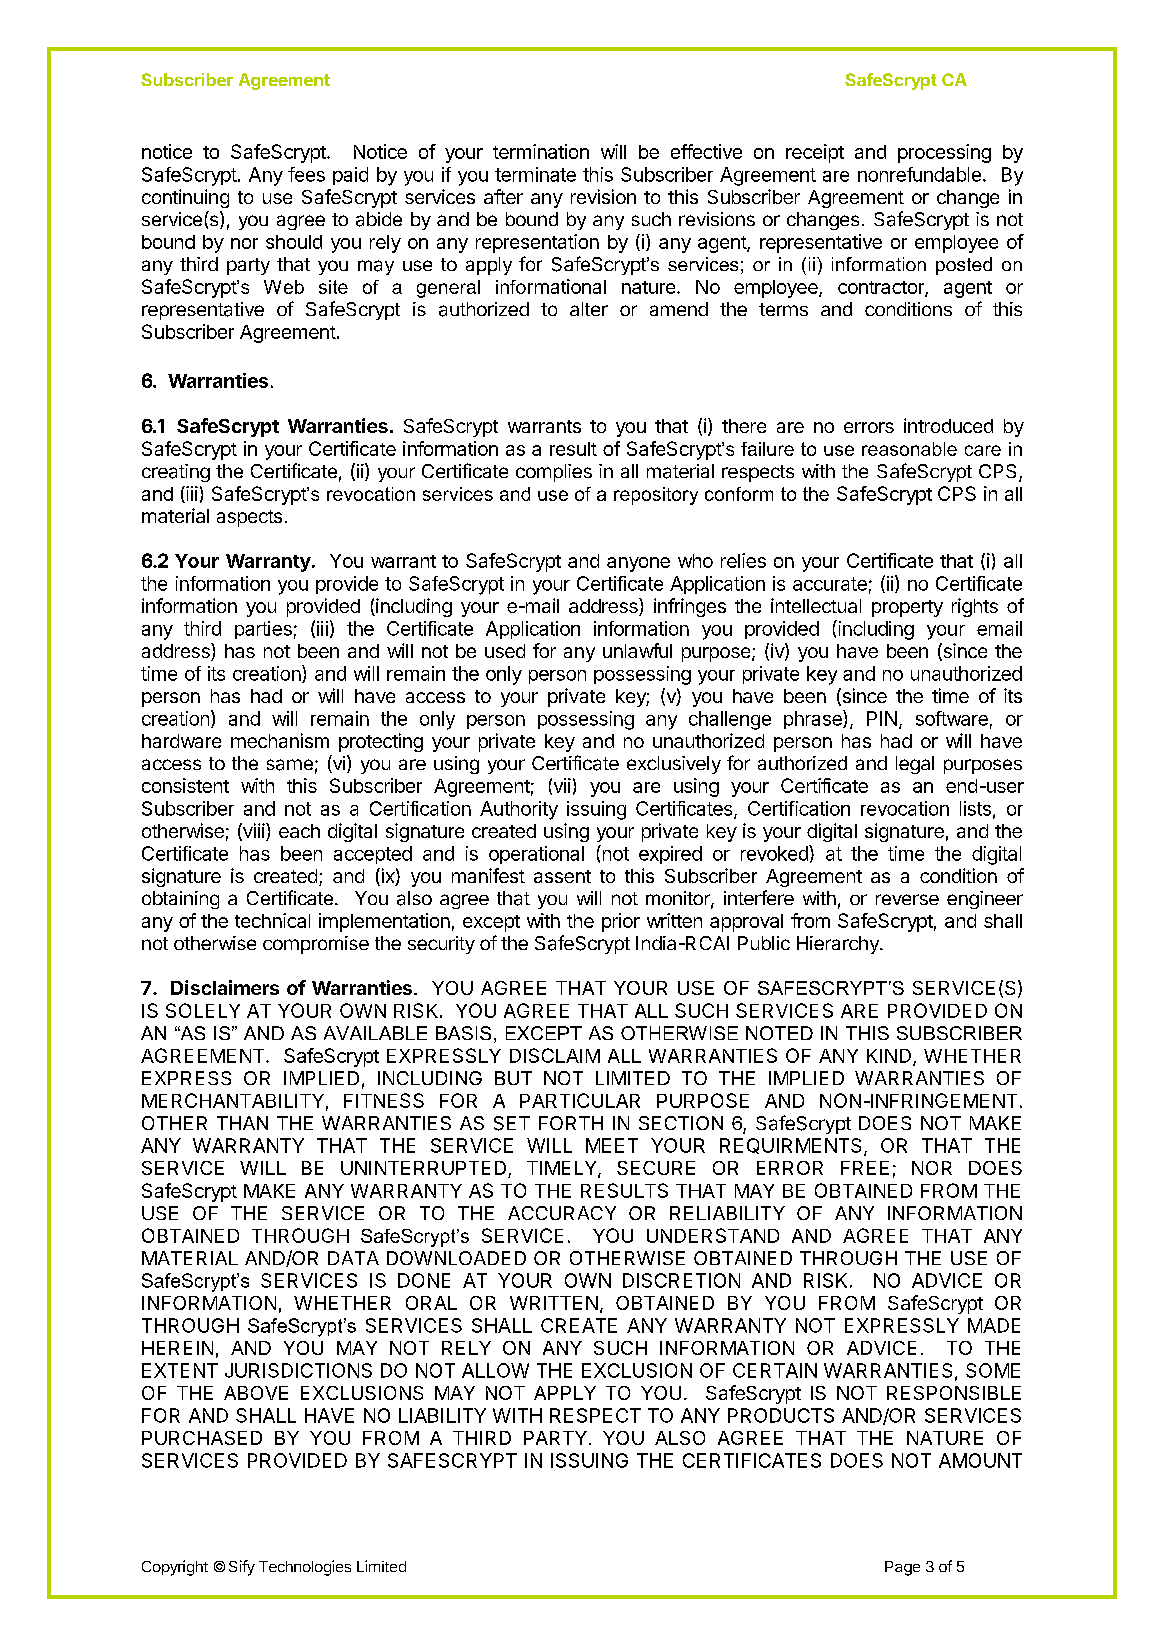 This screenshot has height=1646, width=1164. I want to click on PARTICULAR, so click(580, 1100).
